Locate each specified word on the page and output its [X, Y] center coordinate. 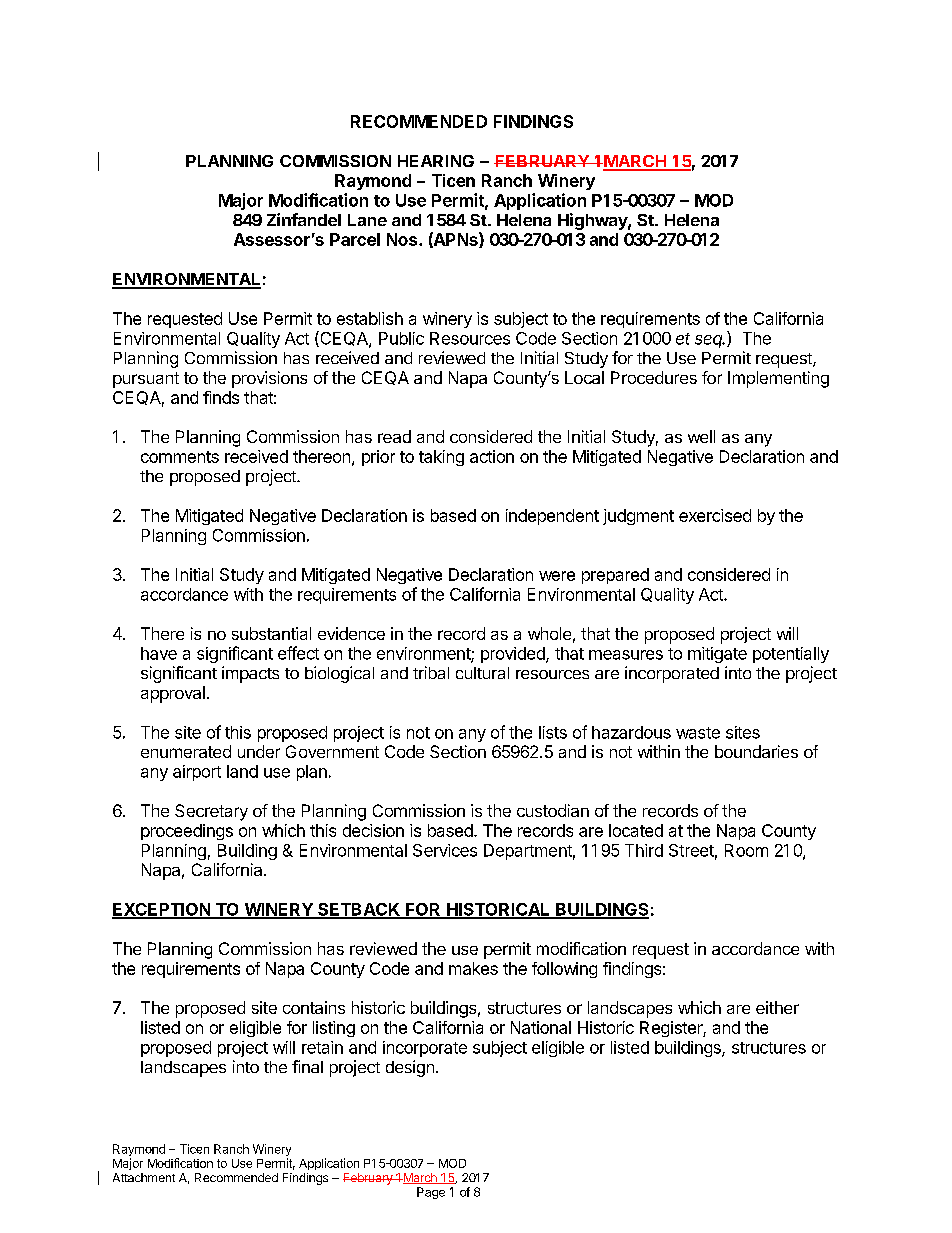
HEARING [436, 161]
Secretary [211, 812]
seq [710, 341]
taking [441, 458]
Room [746, 850]
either [777, 1007]
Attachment [144, 1177]
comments [180, 457]
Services [445, 850]
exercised [715, 515]
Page [431, 1193]
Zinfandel [304, 219]
